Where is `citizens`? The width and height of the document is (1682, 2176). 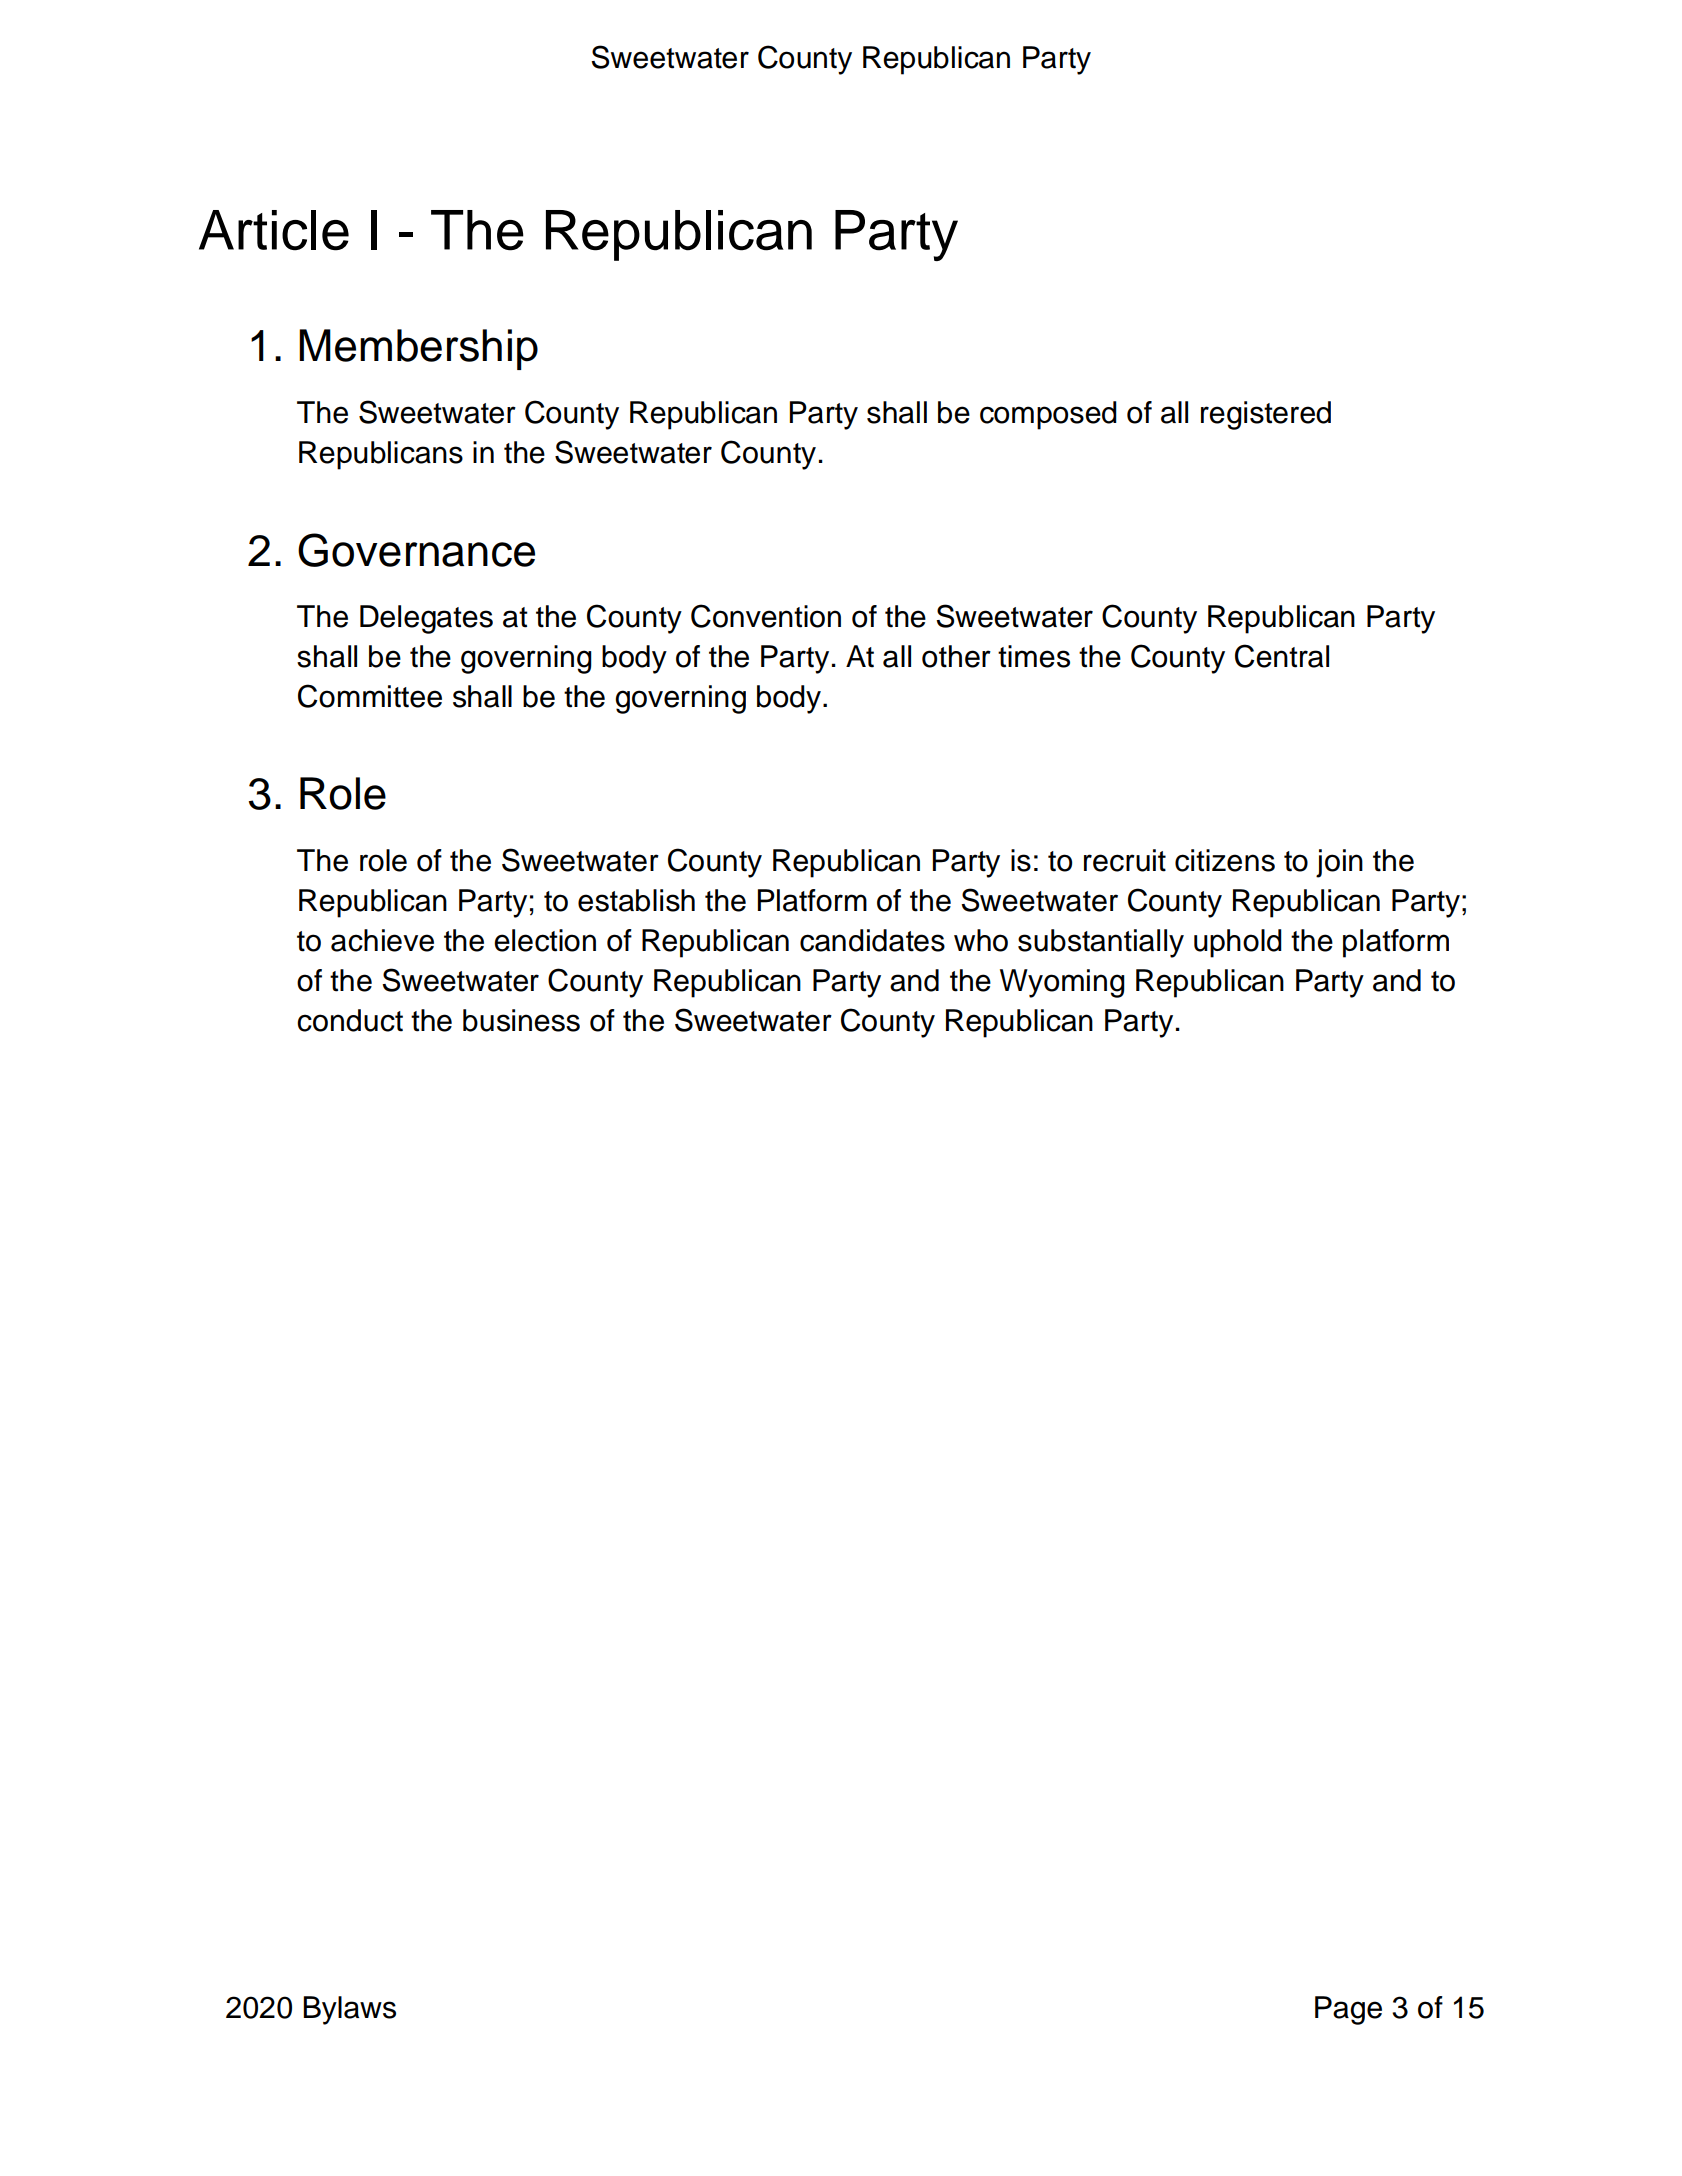
citizens is located at coordinates (1225, 860).
